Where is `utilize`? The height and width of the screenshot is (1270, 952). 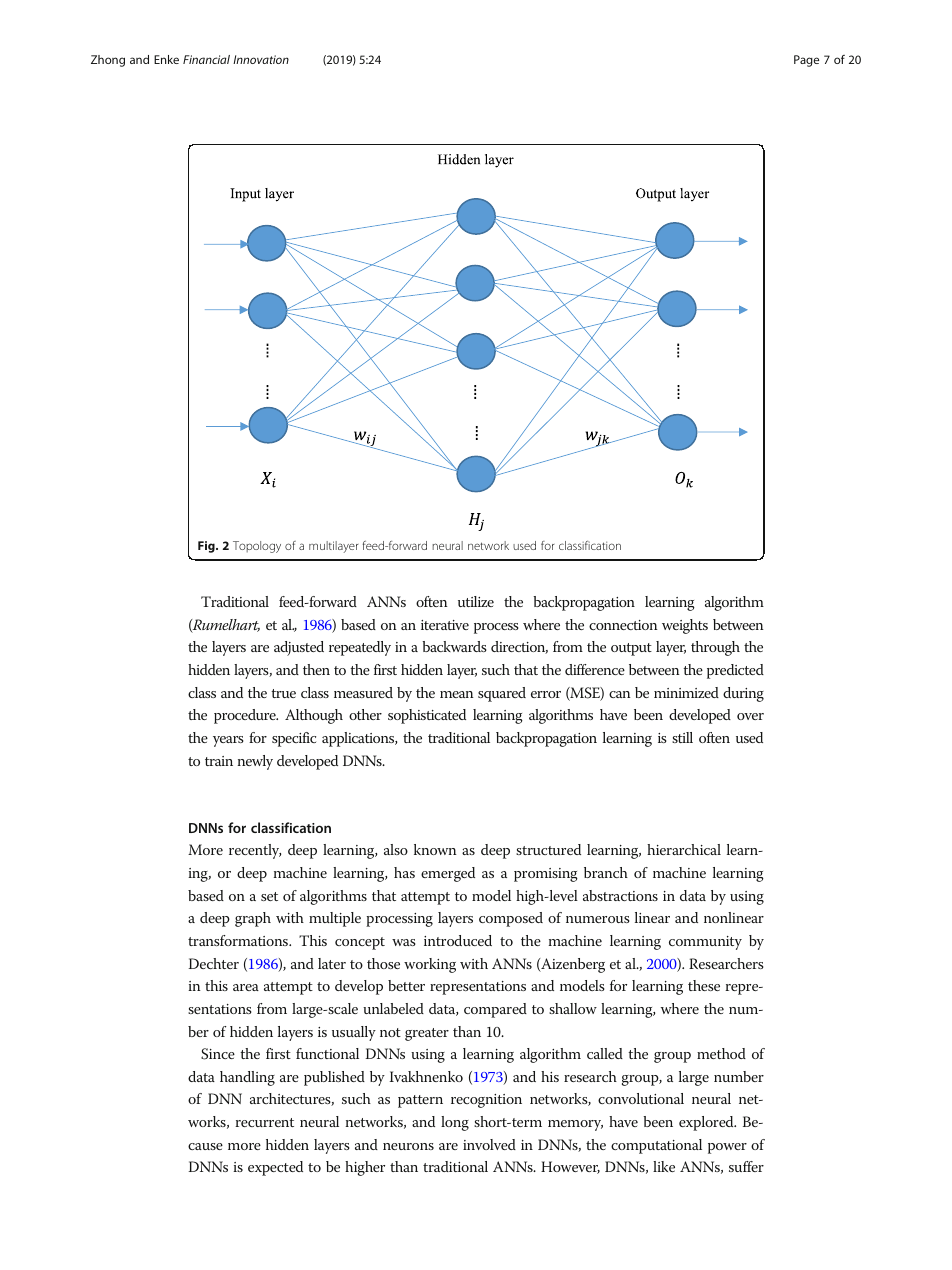
utilize is located at coordinates (476, 601).
